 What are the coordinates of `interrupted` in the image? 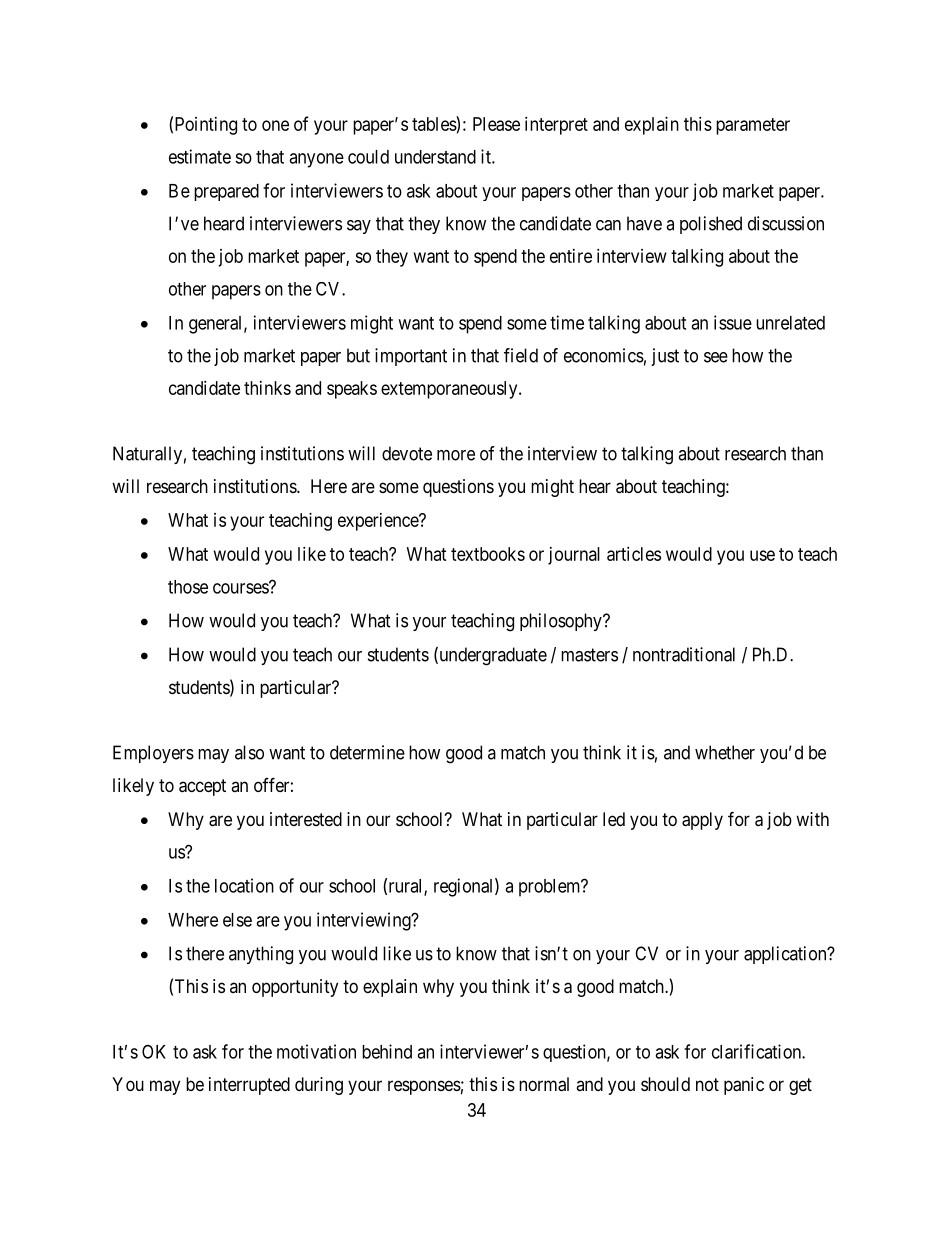 It's located at (249, 1086).
